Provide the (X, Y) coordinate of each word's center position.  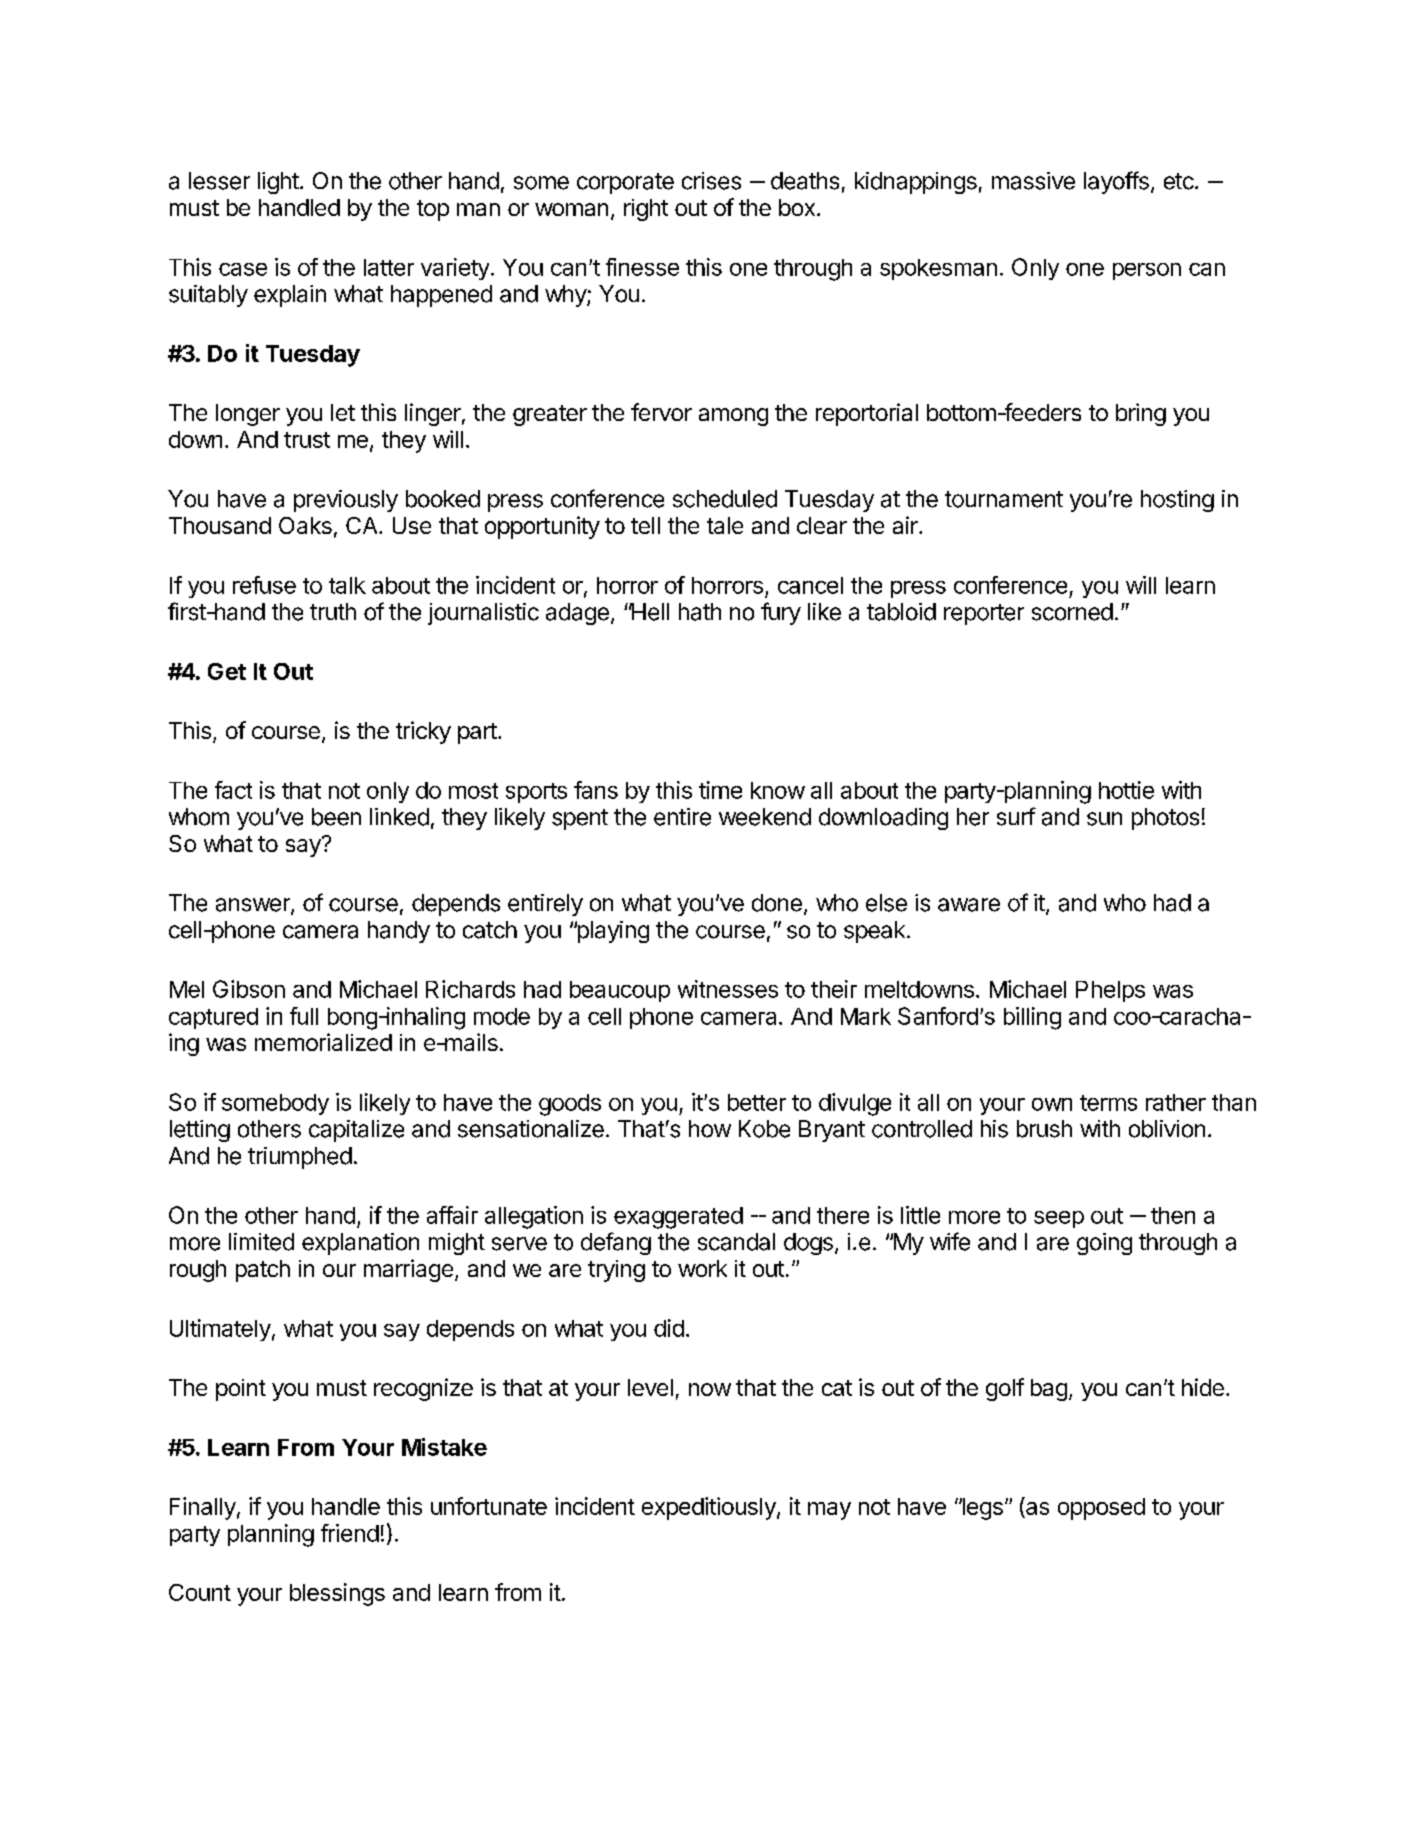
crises (711, 181)
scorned (1072, 612)
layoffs (1116, 182)
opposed (1101, 1509)
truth (333, 611)
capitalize (356, 1131)
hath (700, 612)
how (710, 1129)
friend (350, 1533)
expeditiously (710, 1508)
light (279, 183)
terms (1108, 1103)
